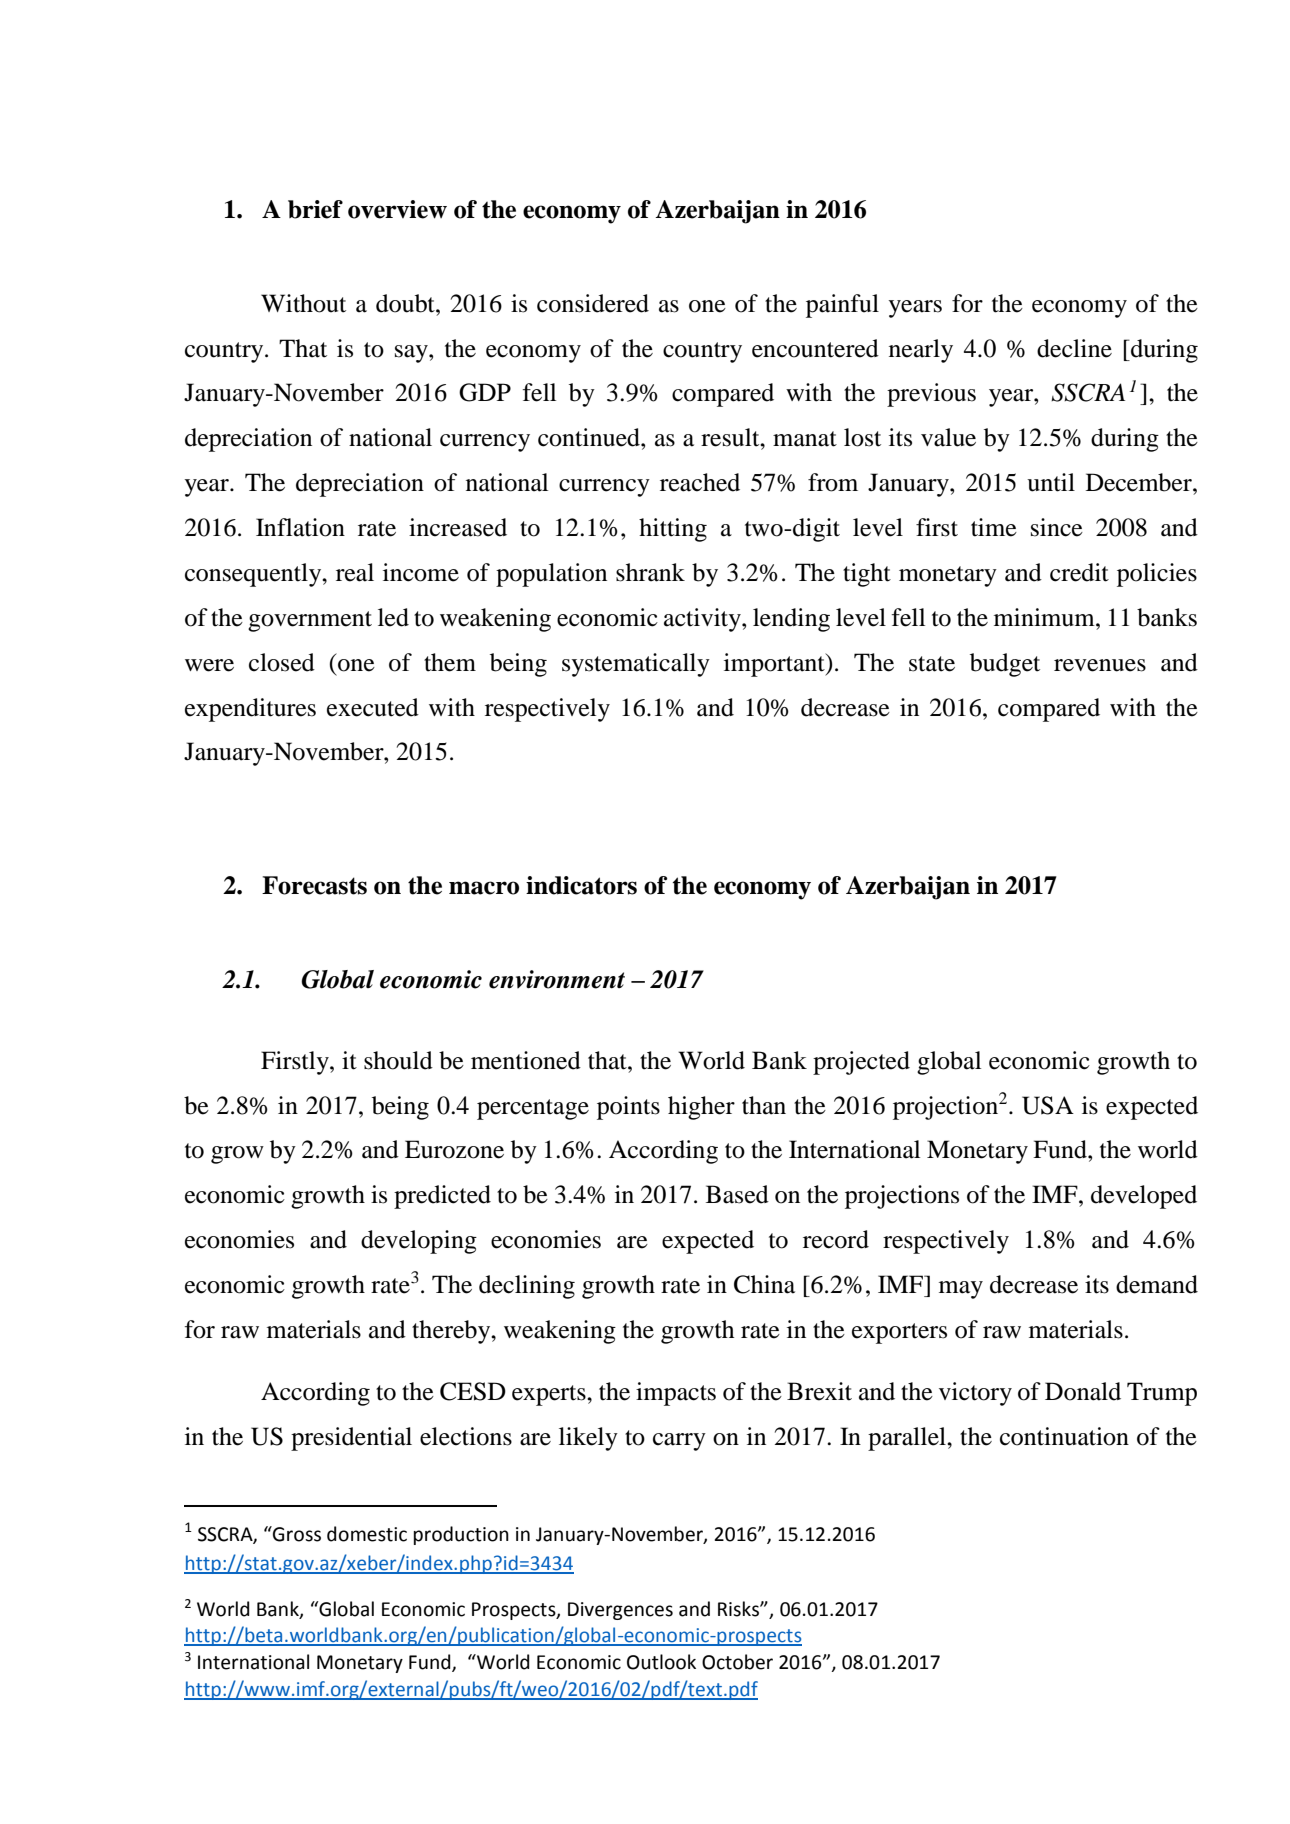  What do you see at coordinates (419, 1242) in the screenshot?
I see `developing` at bounding box center [419, 1242].
